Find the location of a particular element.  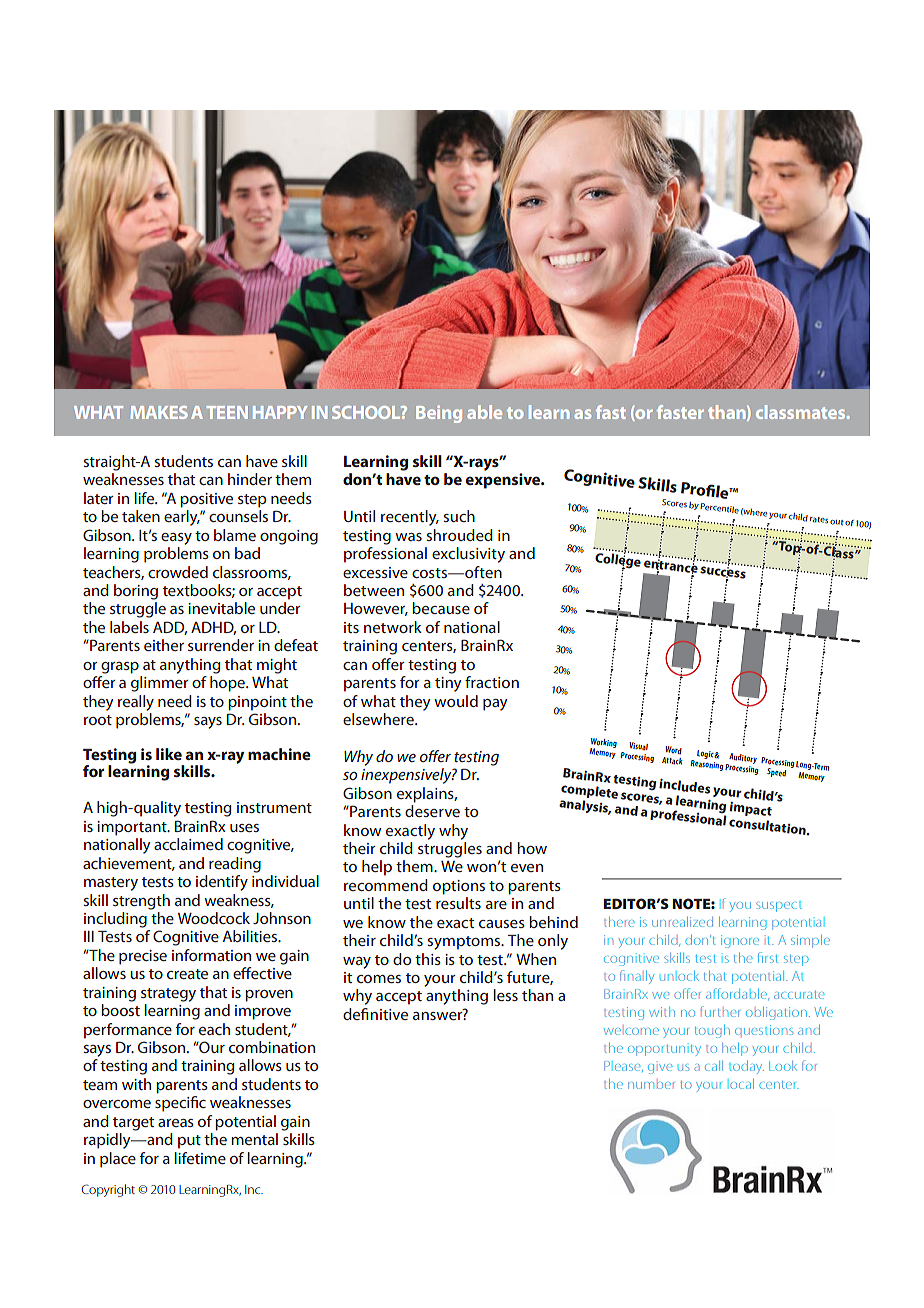

number is located at coordinates (651, 1085).
